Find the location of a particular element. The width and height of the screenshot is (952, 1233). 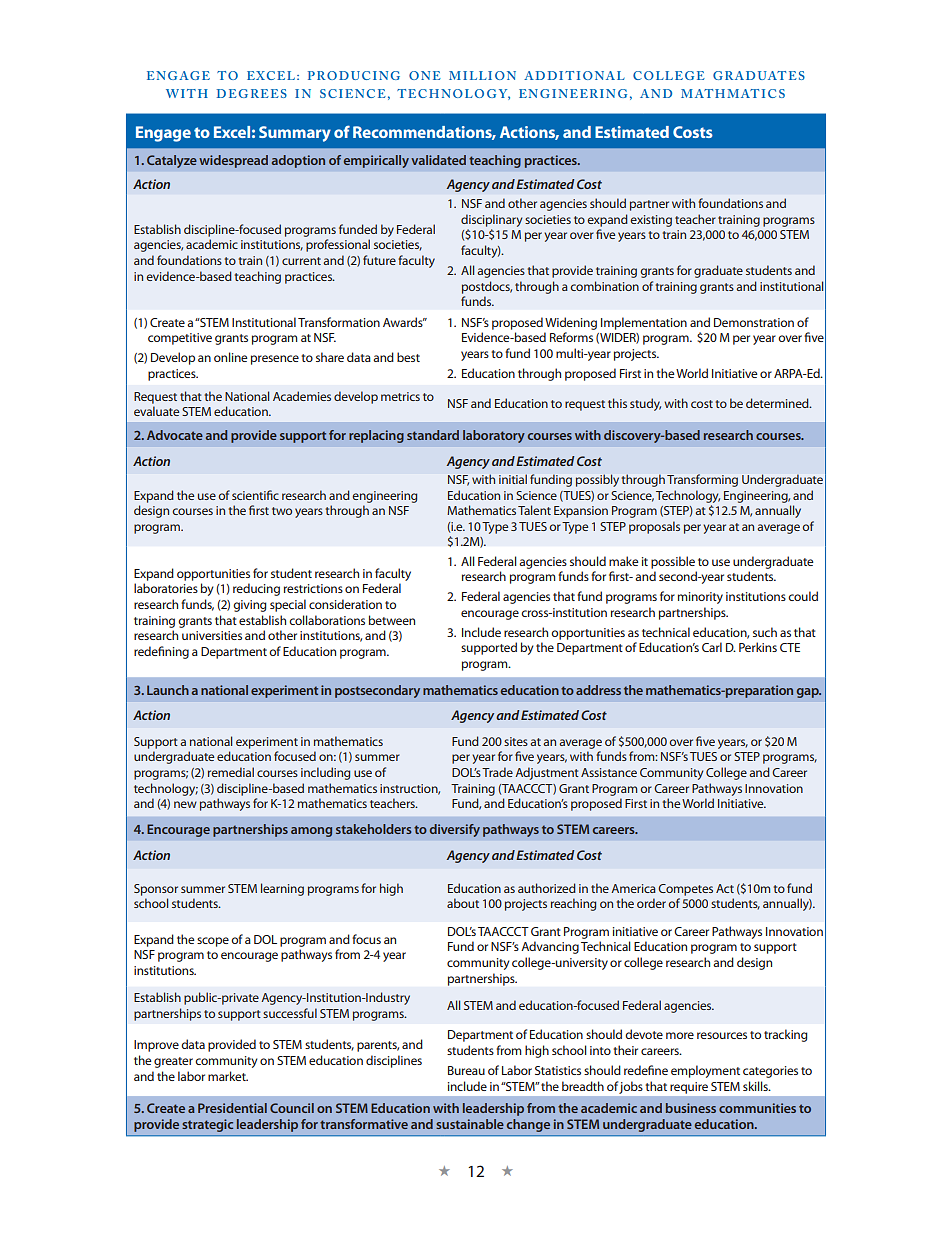

universities is located at coordinates (212, 635).
